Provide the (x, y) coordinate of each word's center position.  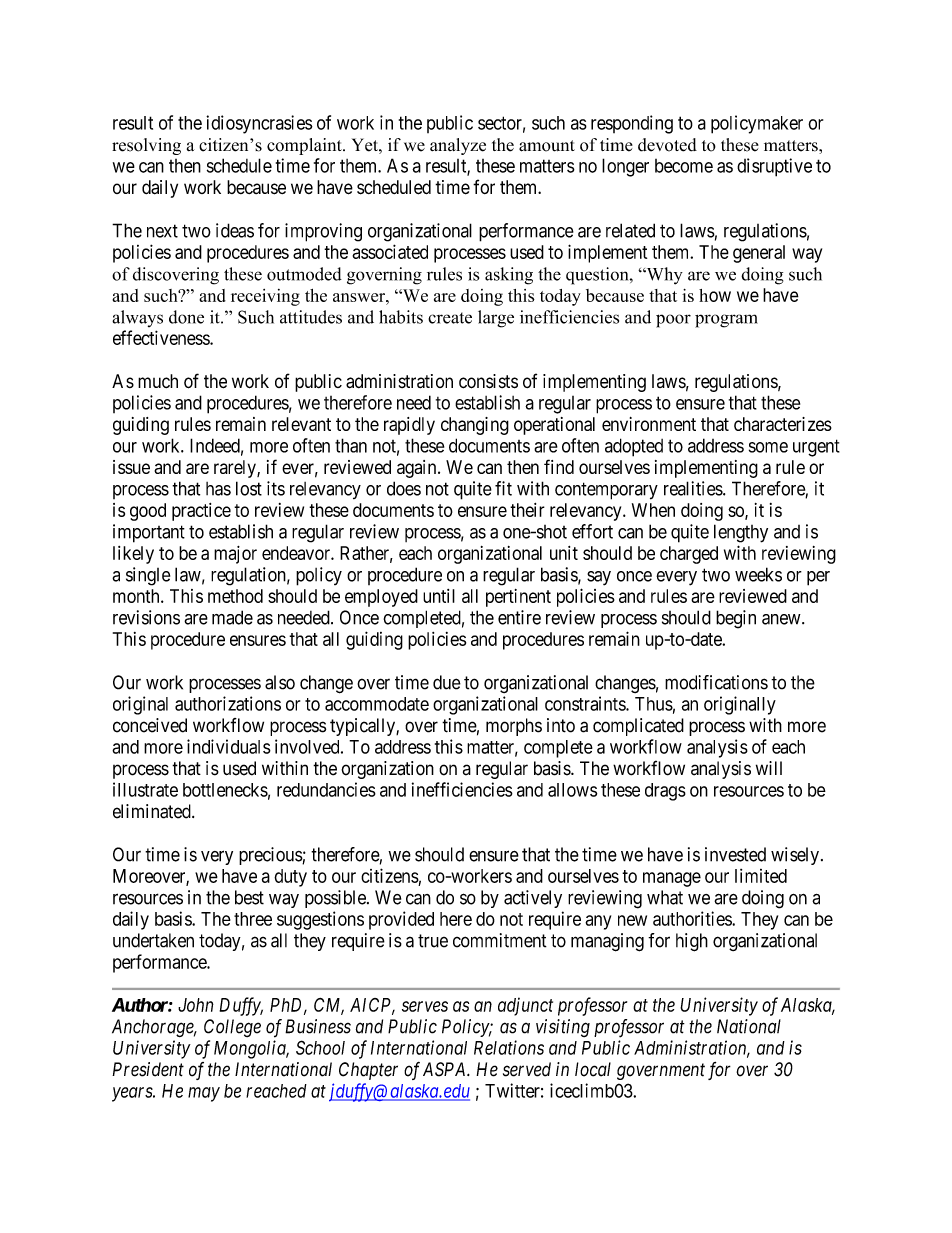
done (186, 317)
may (204, 1094)
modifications (716, 682)
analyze (458, 146)
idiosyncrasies (259, 124)
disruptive (774, 167)
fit (503, 488)
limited (761, 876)
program (726, 321)
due (447, 682)
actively (533, 899)
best (249, 897)
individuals (229, 746)
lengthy (741, 533)
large (496, 319)
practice (201, 512)
